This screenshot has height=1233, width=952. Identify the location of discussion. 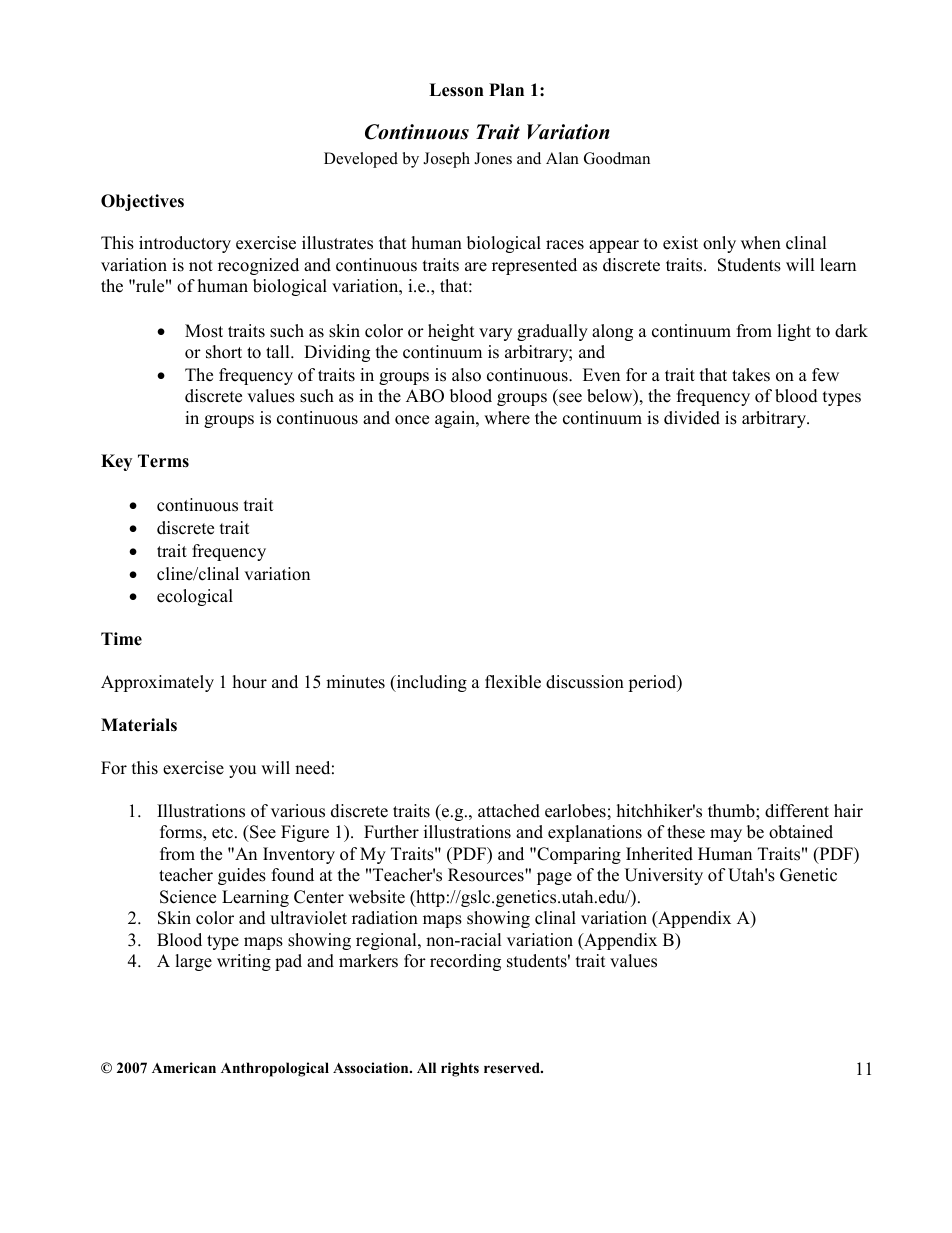
(585, 682).
